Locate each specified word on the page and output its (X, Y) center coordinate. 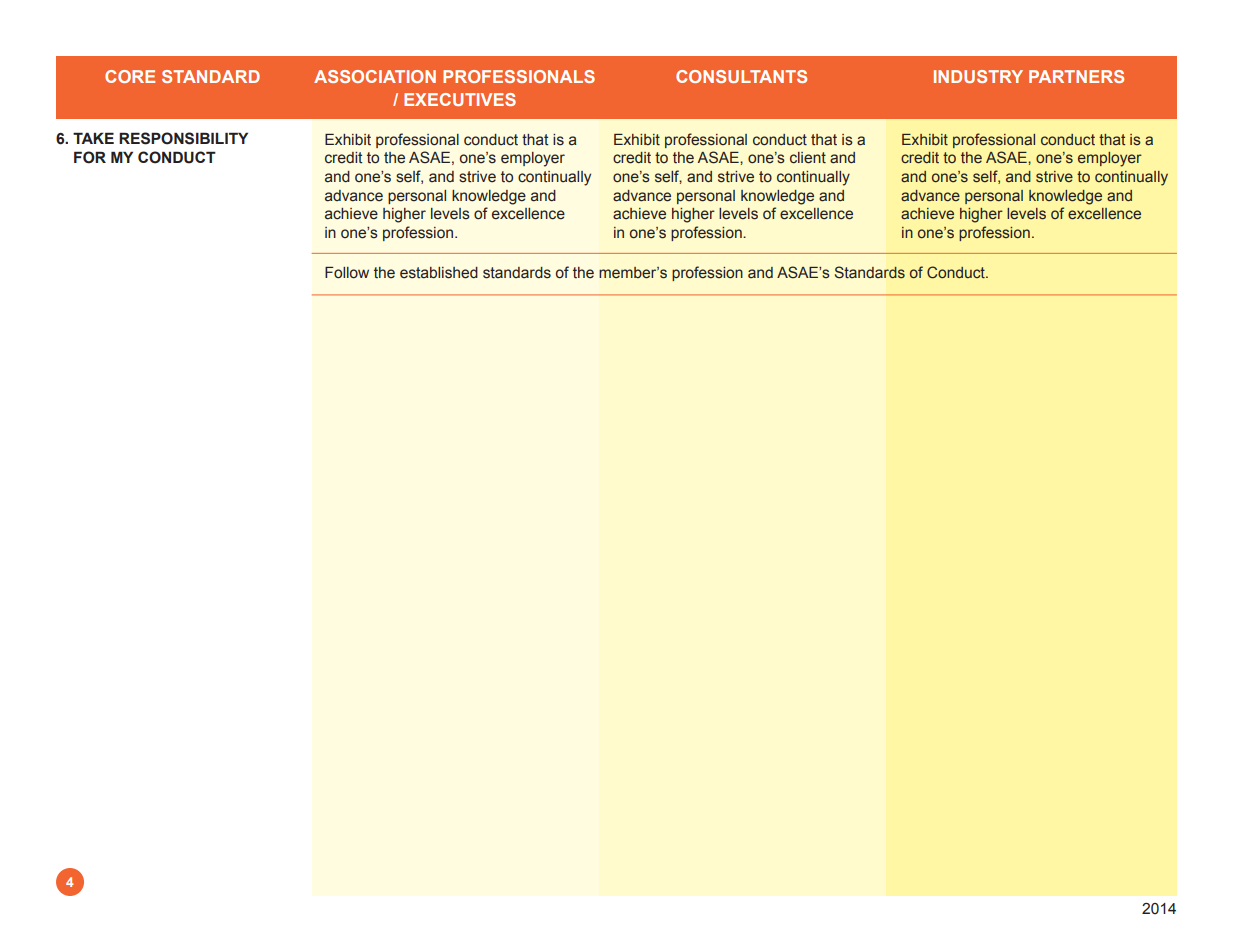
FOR (90, 157)
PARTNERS (1076, 76)
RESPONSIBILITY (183, 138)
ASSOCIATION (375, 76)
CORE (130, 76)
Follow (347, 273)
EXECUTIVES (460, 99)
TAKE (93, 138)
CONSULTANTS (741, 76)
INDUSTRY (978, 76)
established (439, 273)
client (808, 158)
